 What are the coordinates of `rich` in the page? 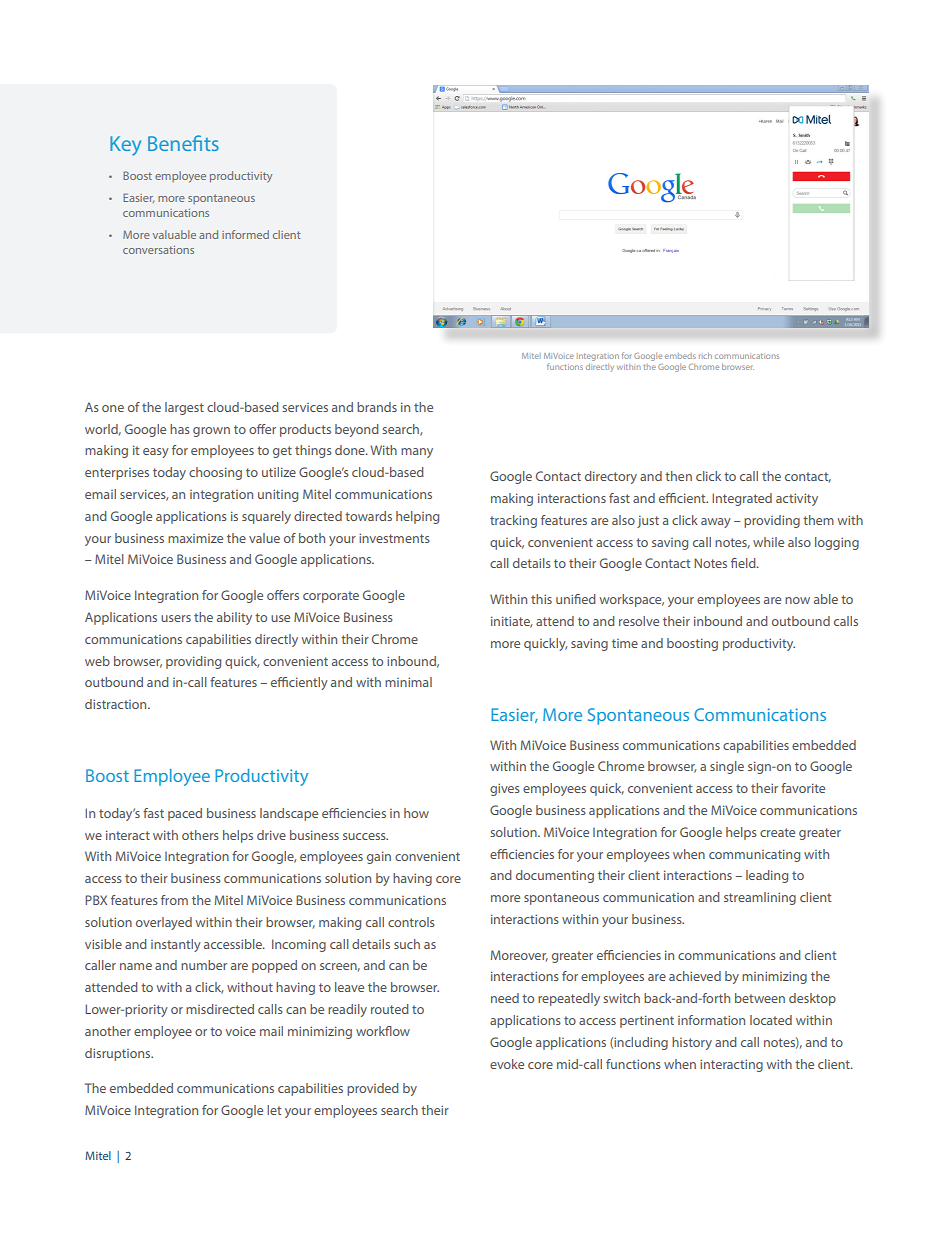 It's located at (705, 356).
